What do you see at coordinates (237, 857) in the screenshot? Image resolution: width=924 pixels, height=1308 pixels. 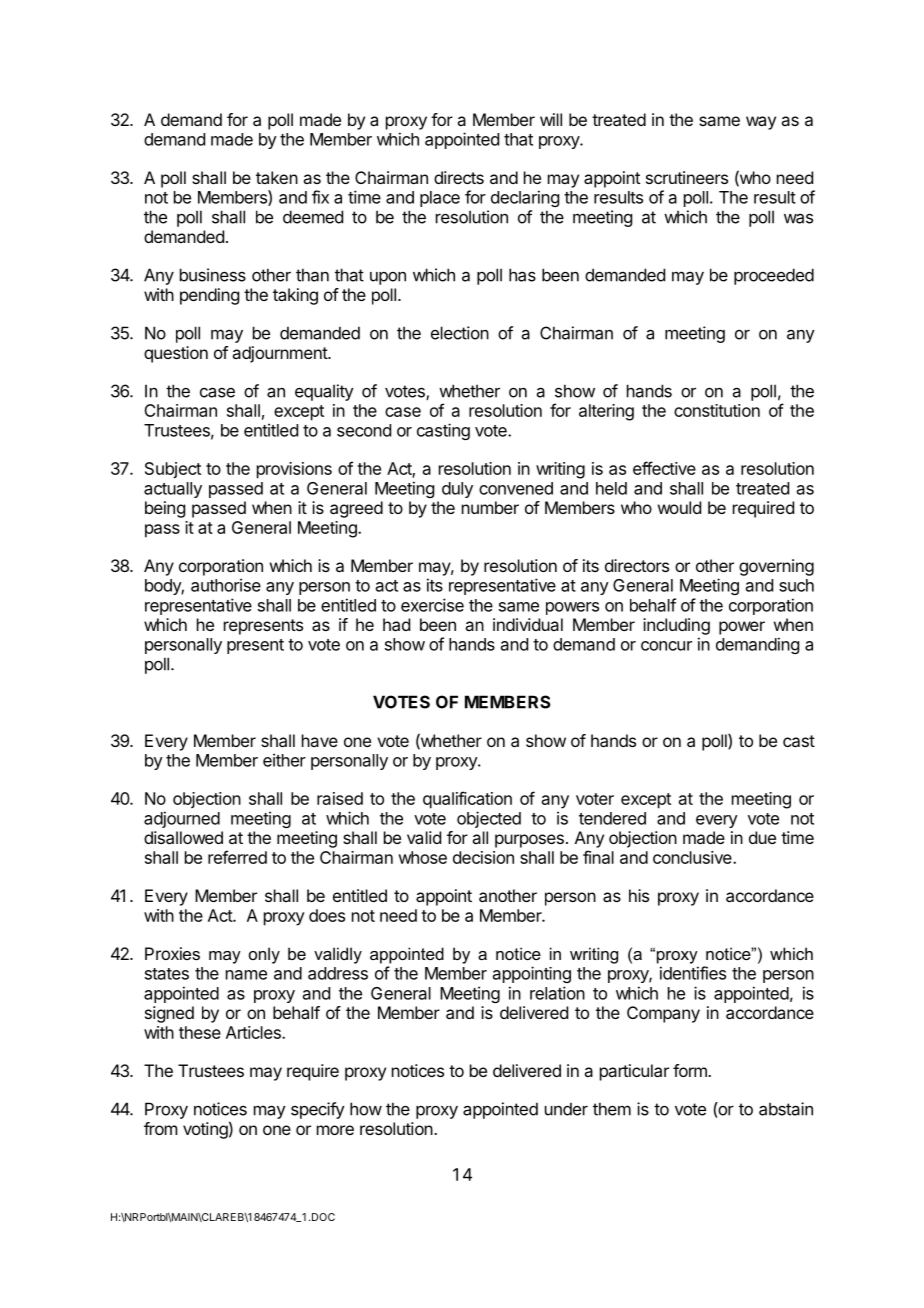 I see `referred` at bounding box center [237, 857].
